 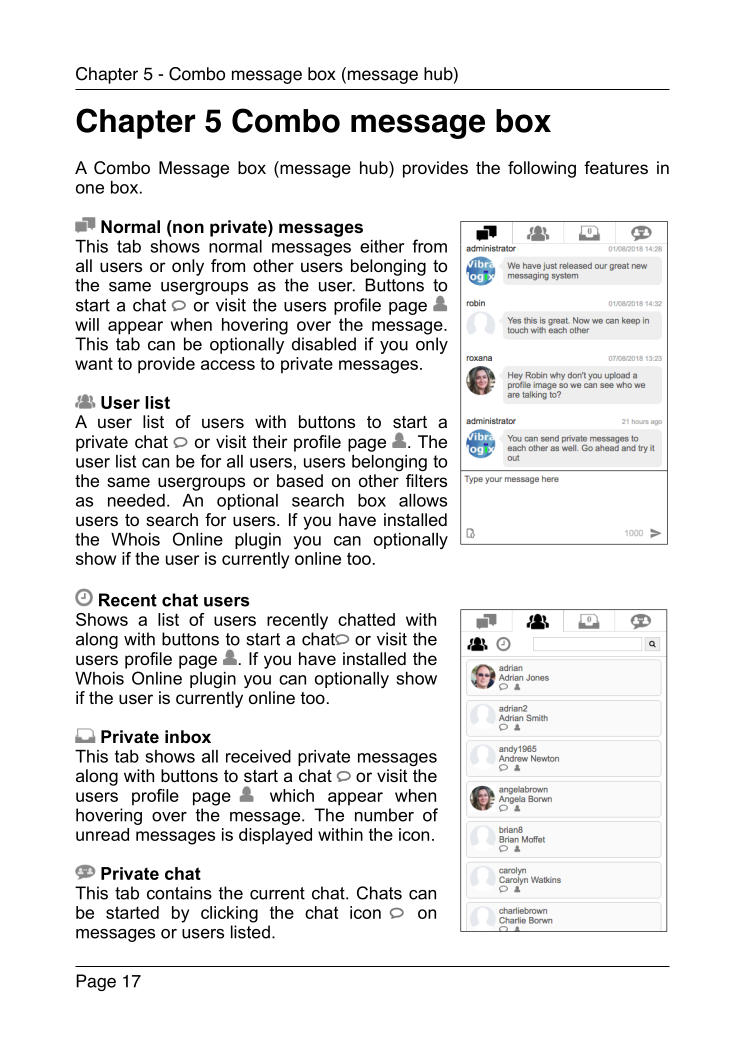 I want to click on needed, so click(x=136, y=500).
